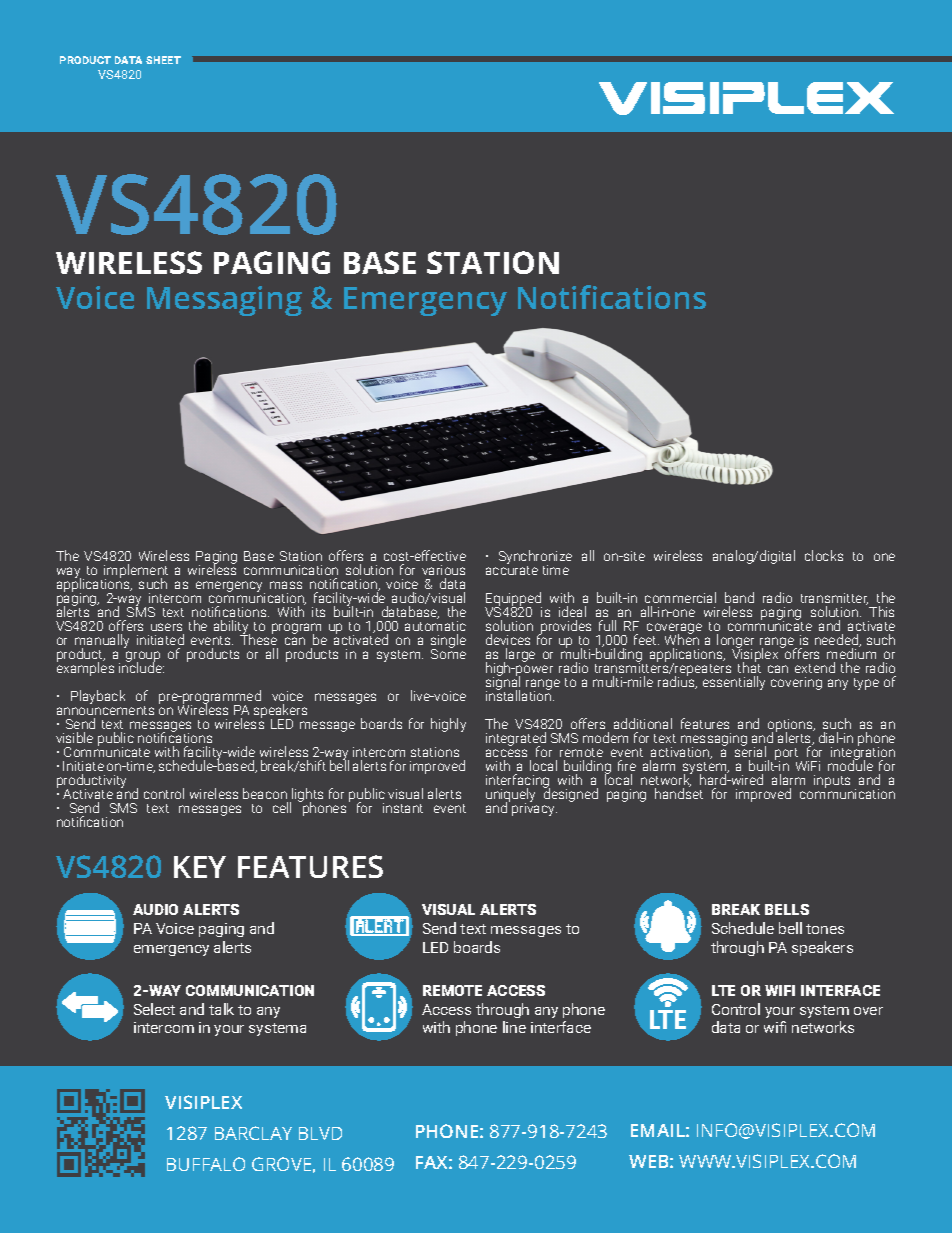 The height and width of the screenshot is (1233, 952). Describe the element at coordinates (443, 570) in the screenshot. I see `various` at that location.
